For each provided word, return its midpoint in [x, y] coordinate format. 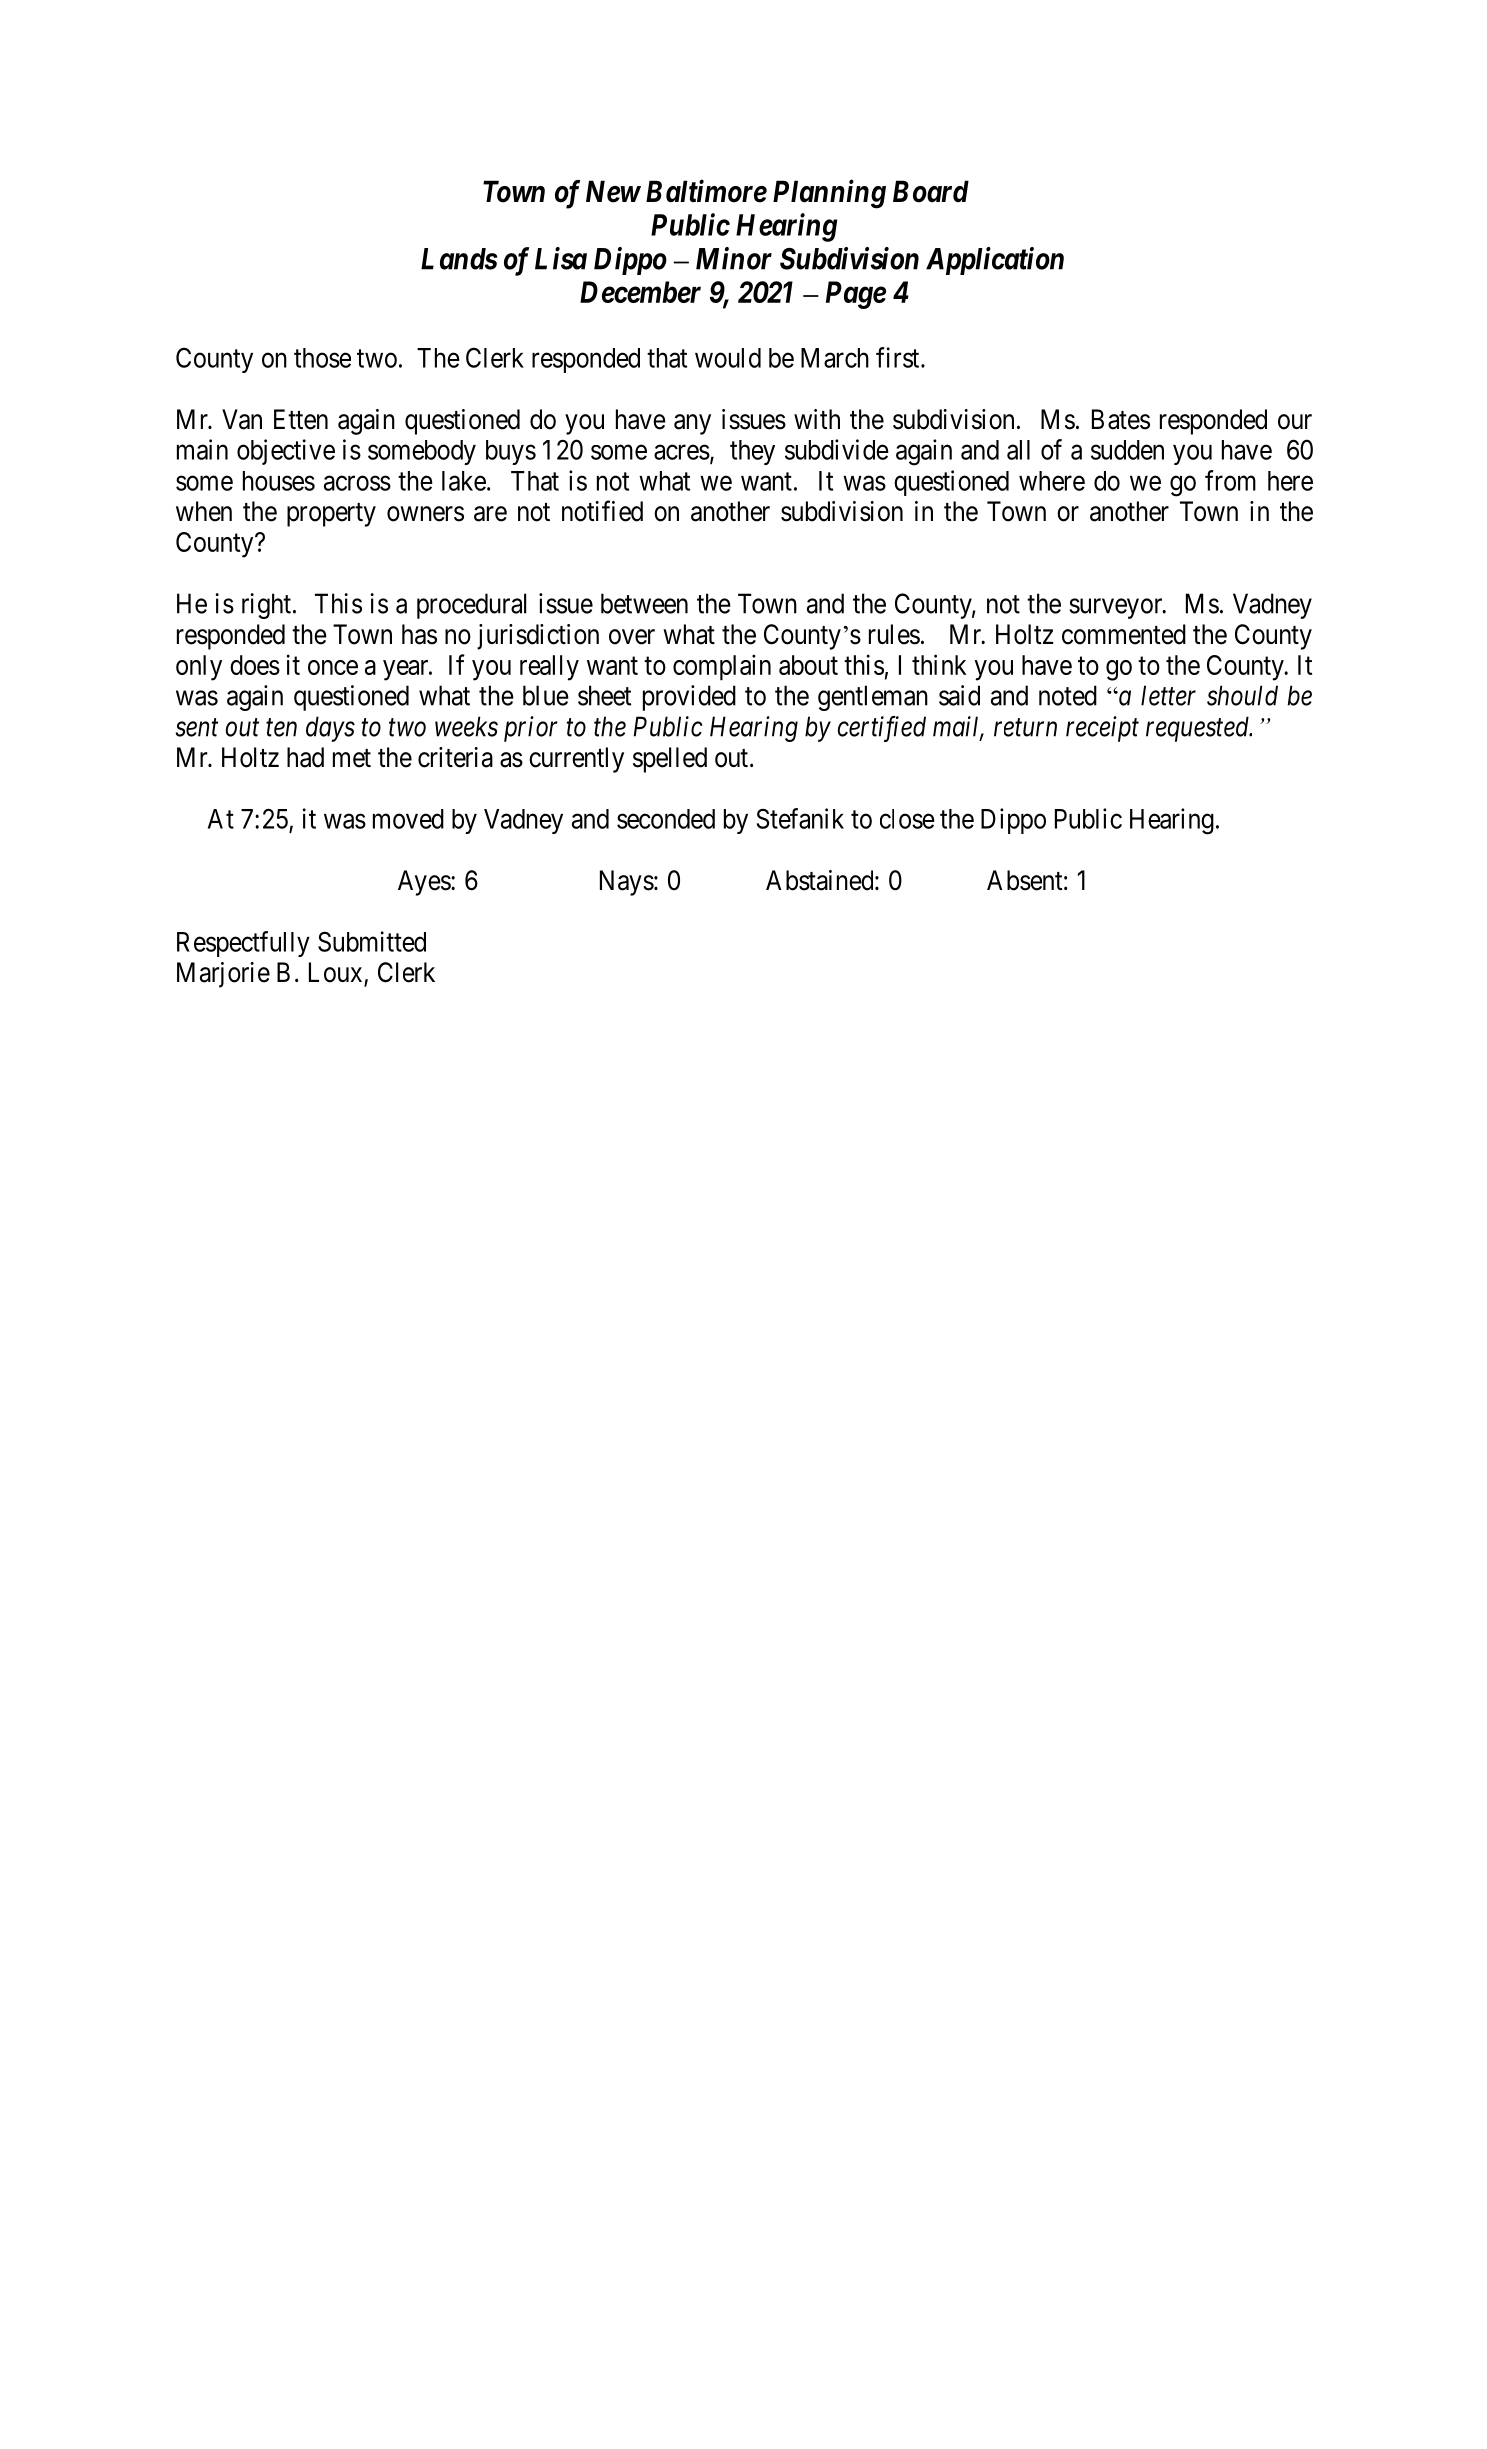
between [644, 603]
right [266, 606]
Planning [829, 194]
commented [1124, 634]
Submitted [372, 941]
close [907, 819]
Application [995, 261]
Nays [627, 883]
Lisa [561, 258]
